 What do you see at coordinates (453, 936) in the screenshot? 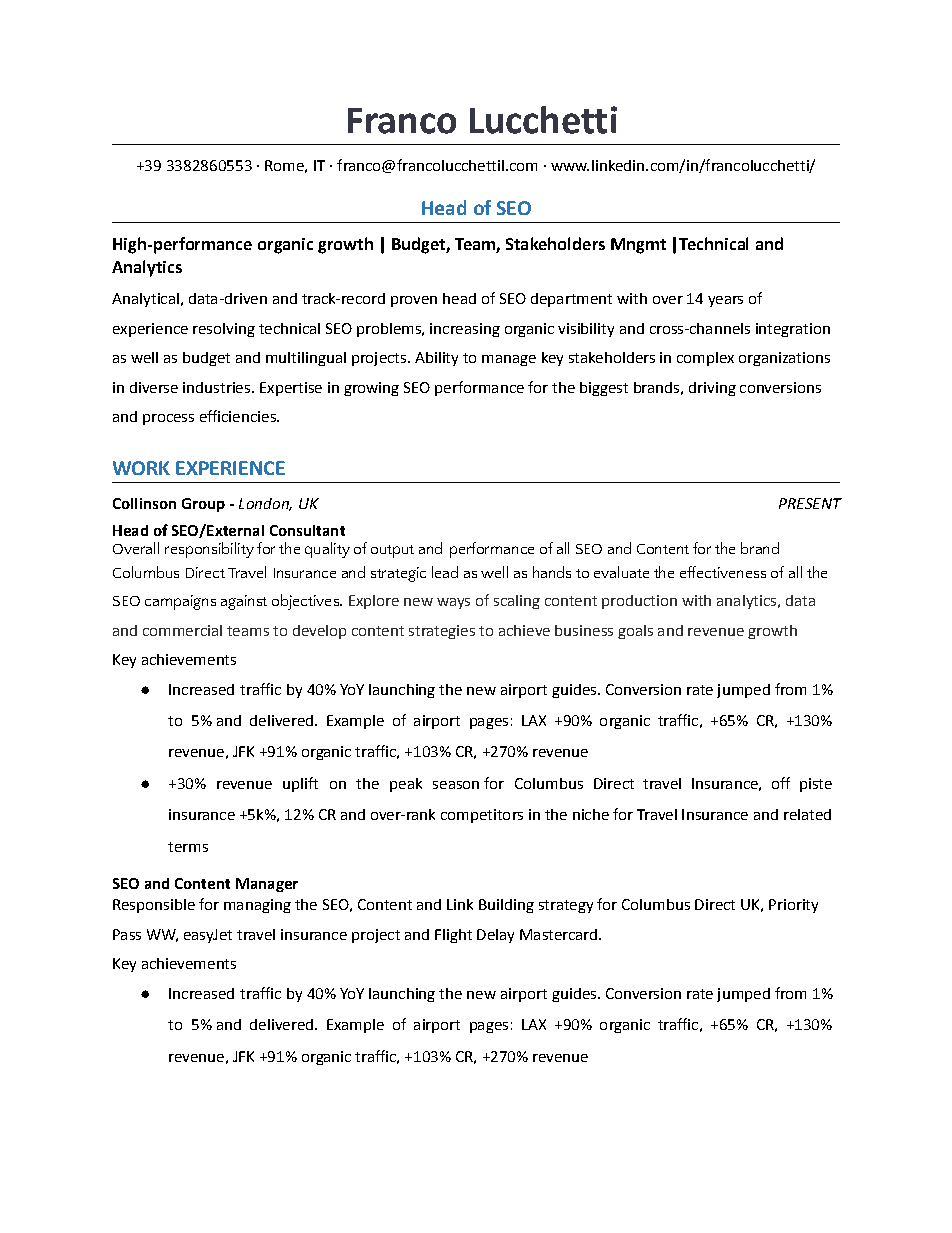
I see `Flight` at bounding box center [453, 936].
